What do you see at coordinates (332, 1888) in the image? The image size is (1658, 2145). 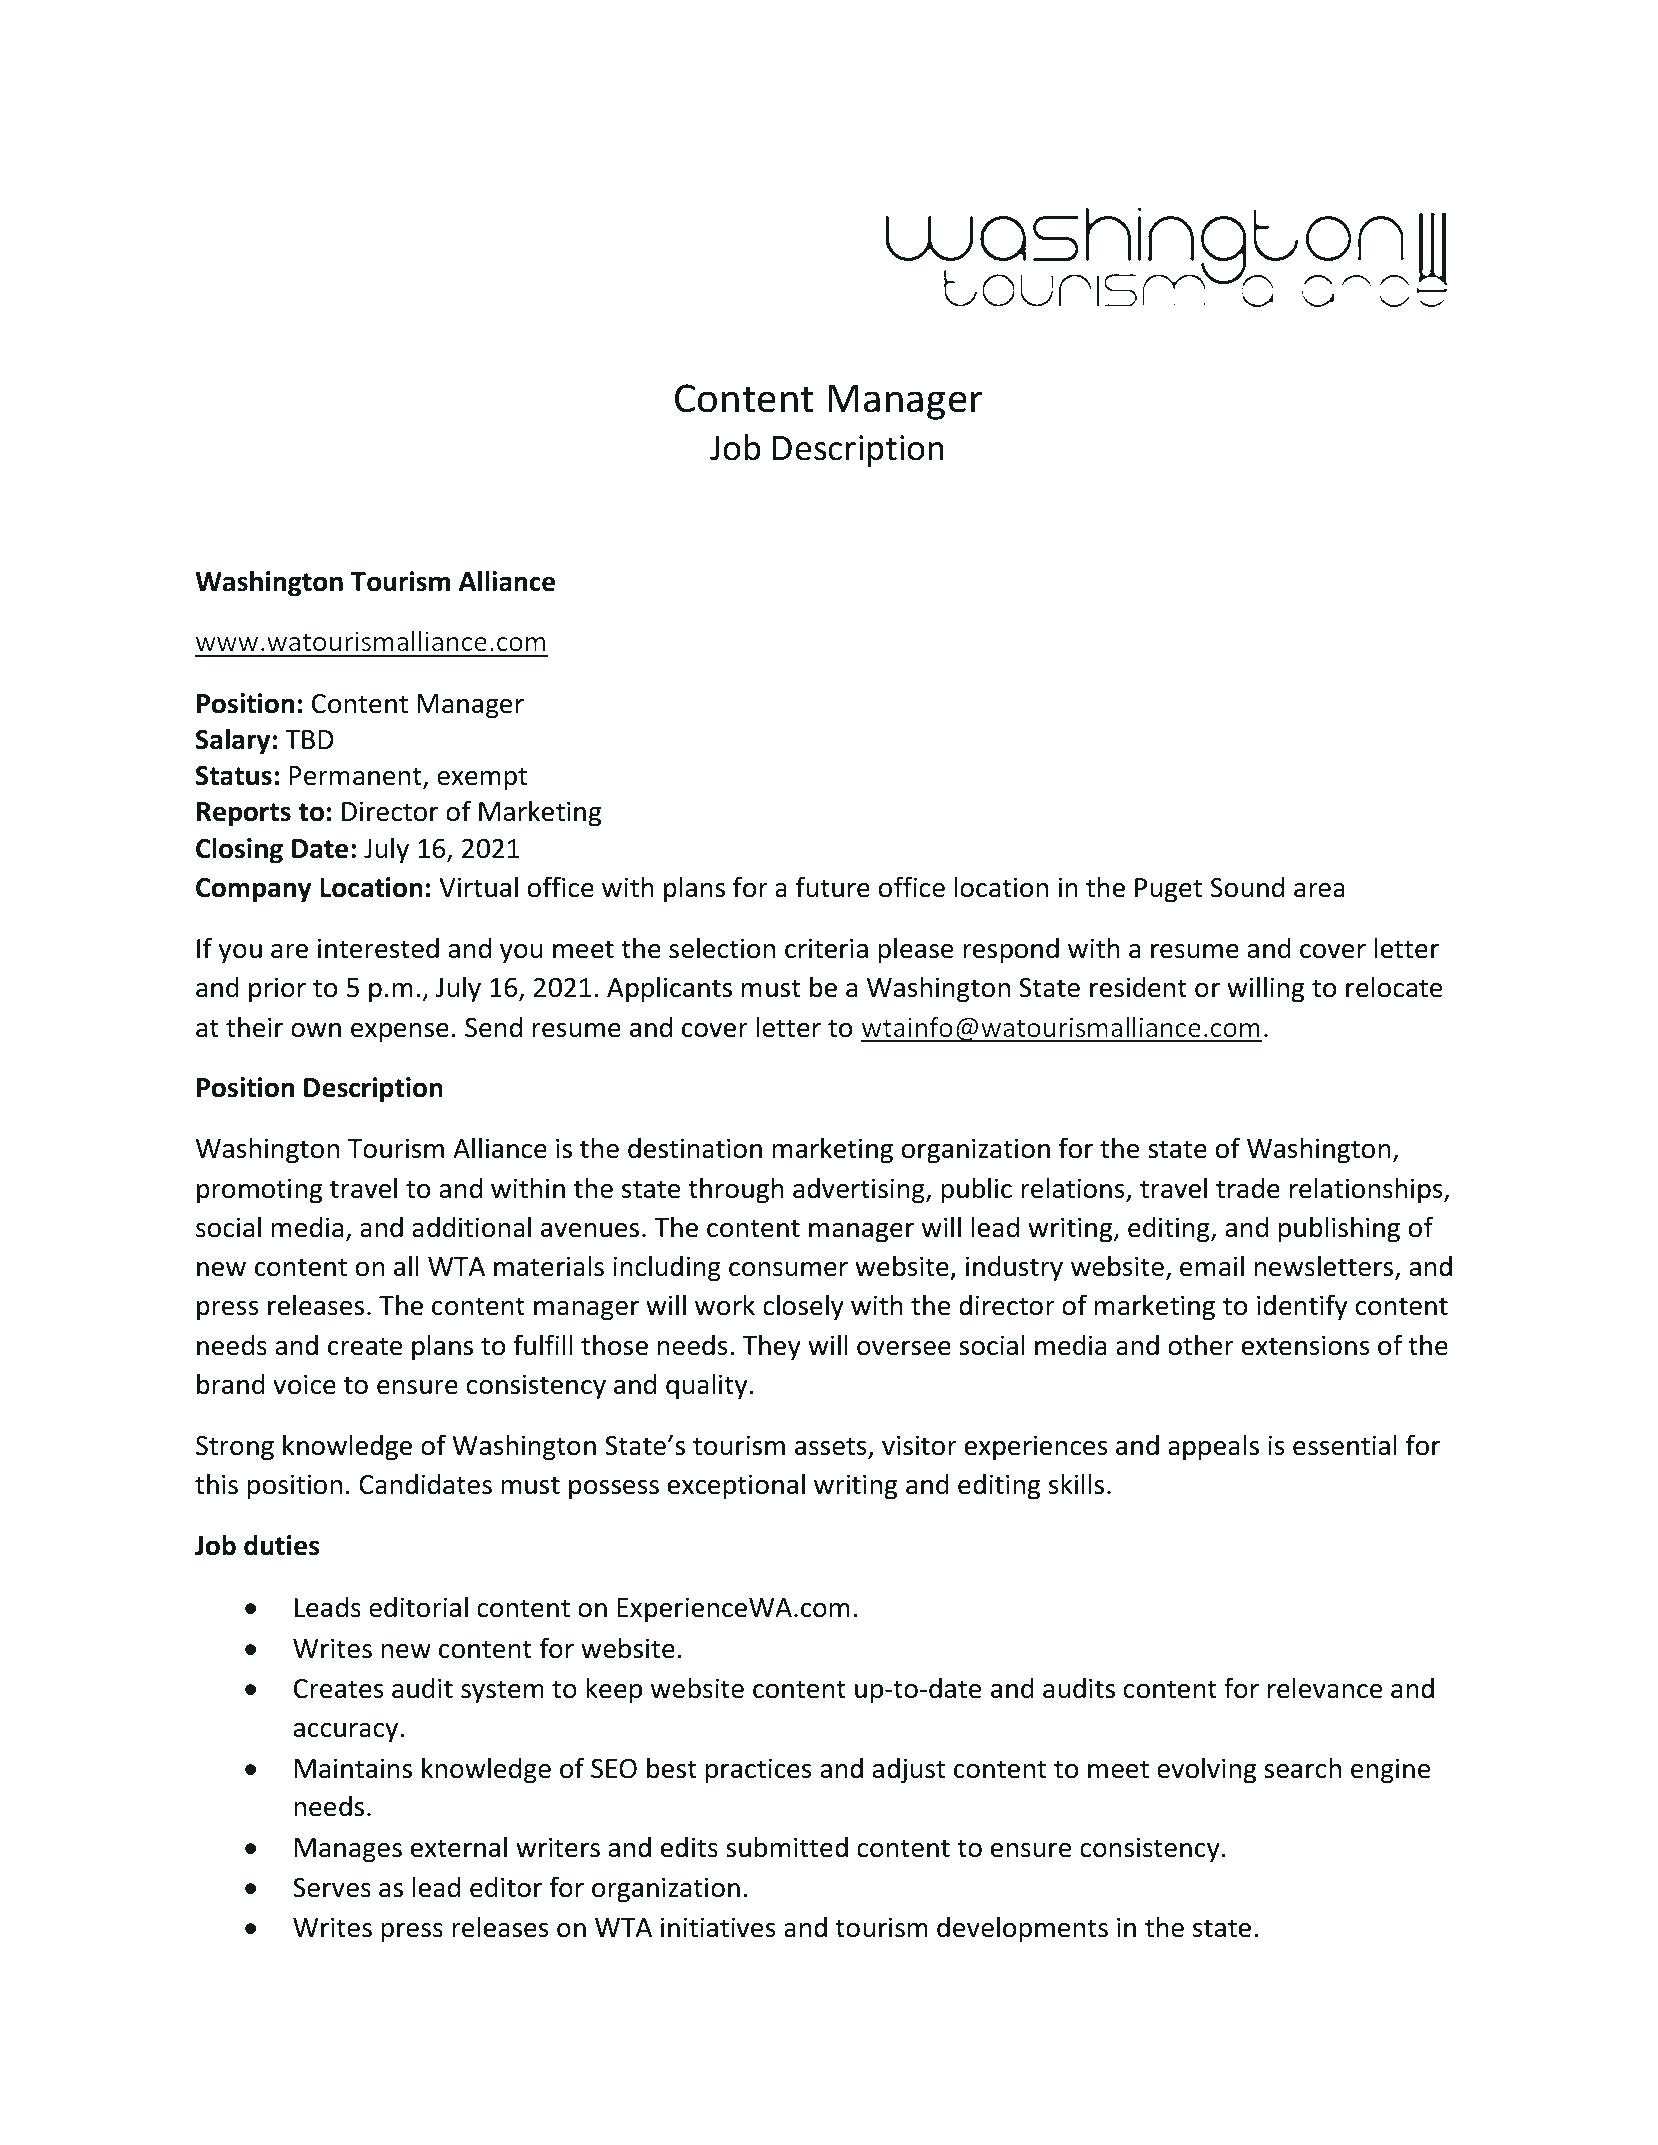 I see `Serves` at bounding box center [332, 1888].
